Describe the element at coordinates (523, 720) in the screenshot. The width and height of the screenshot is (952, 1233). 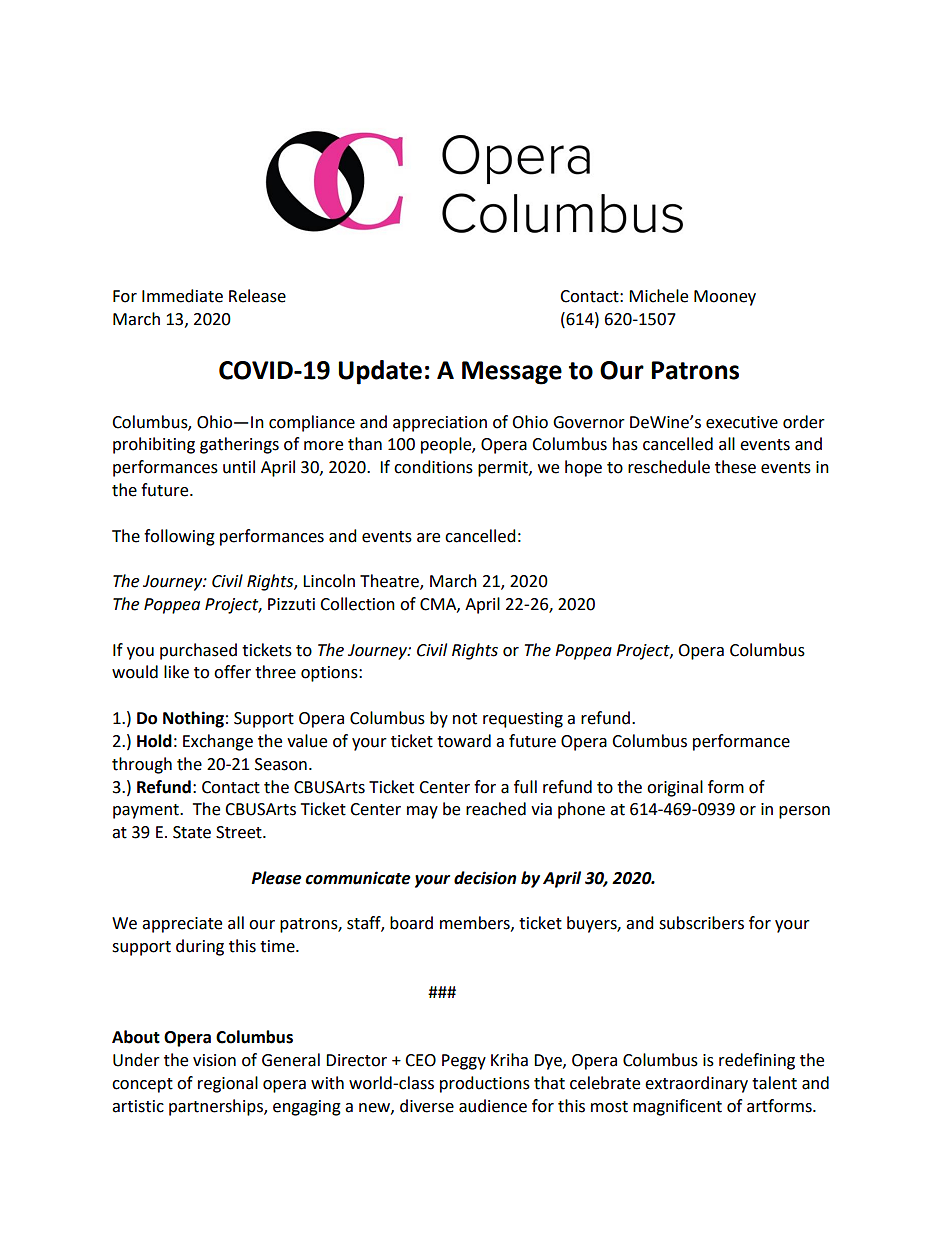
I see `requesting` at that location.
